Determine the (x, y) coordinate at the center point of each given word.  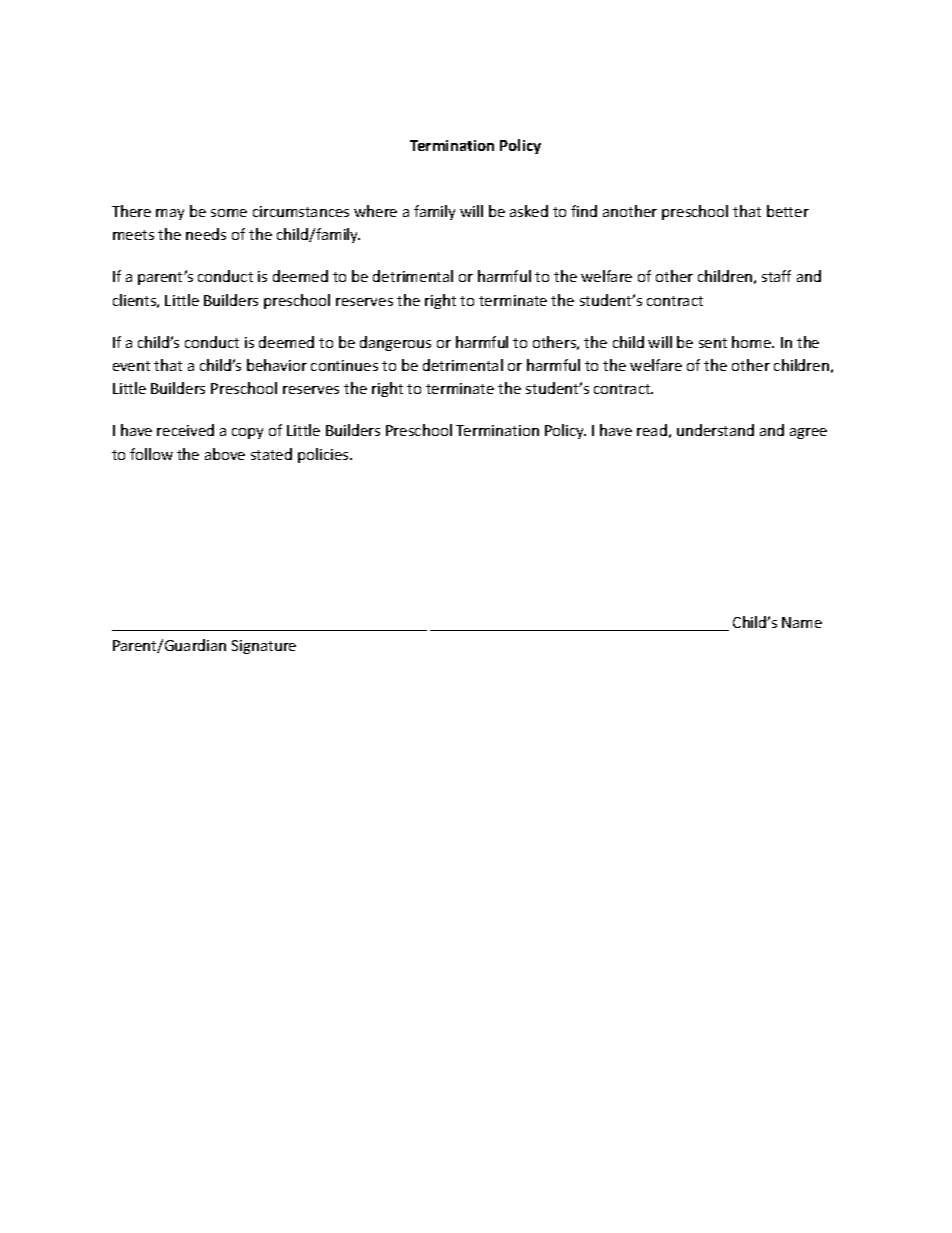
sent (713, 343)
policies (324, 455)
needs (206, 234)
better (788, 211)
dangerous (395, 343)
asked (529, 211)
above (225, 454)
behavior (277, 365)
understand (715, 430)
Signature (264, 647)
